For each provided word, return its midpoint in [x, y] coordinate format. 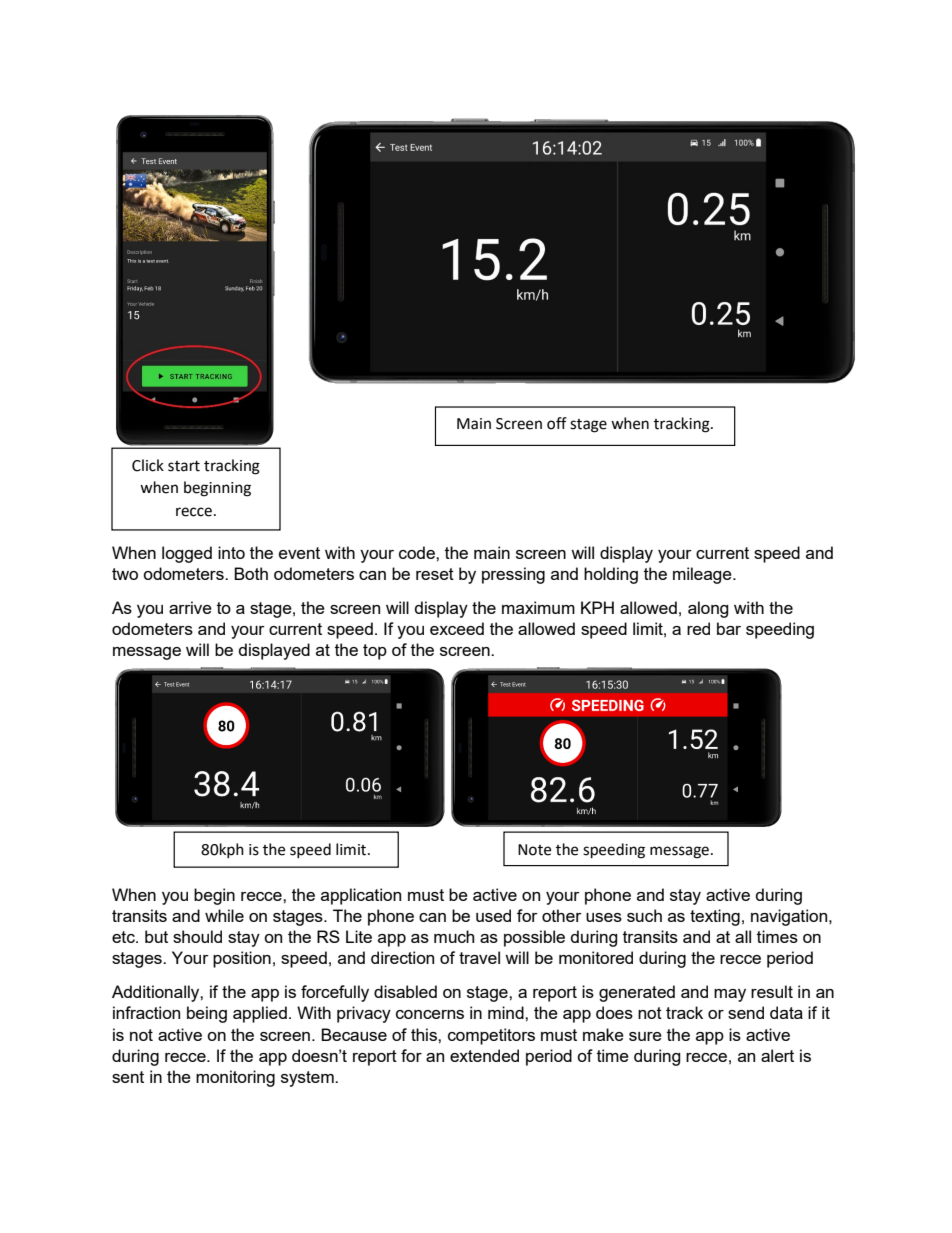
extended [484, 1055]
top [375, 652]
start [184, 466]
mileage [703, 575]
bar [729, 628]
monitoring [235, 1078]
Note [534, 850]
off [557, 423]
